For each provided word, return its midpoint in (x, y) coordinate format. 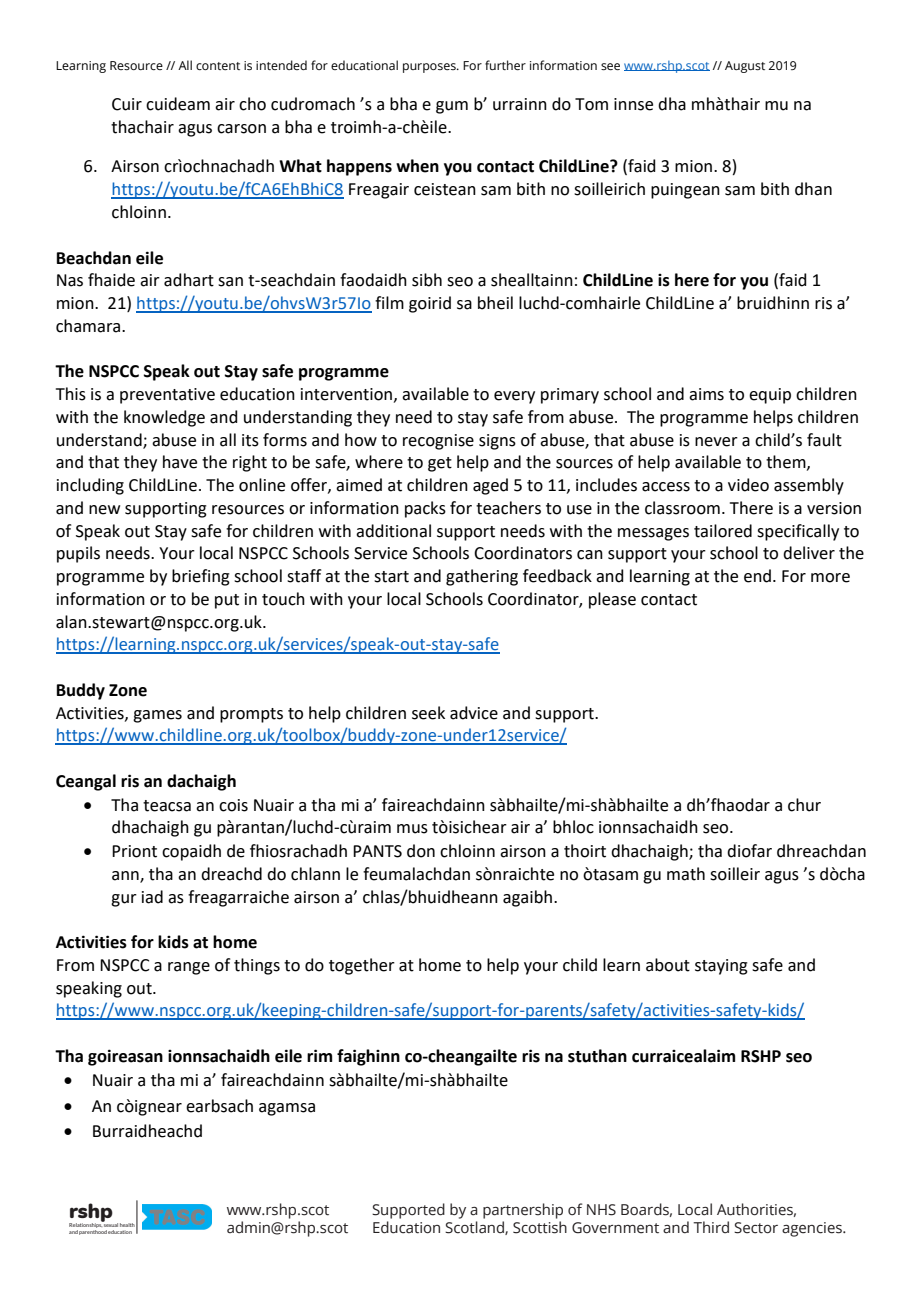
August (745, 67)
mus (412, 829)
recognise (438, 442)
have (180, 462)
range (189, 968)
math (686, 874)
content (218, 66)
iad (152, 897)
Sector (756, 1228)
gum (452, 107)
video (748, 485)
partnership (523, 1211)
